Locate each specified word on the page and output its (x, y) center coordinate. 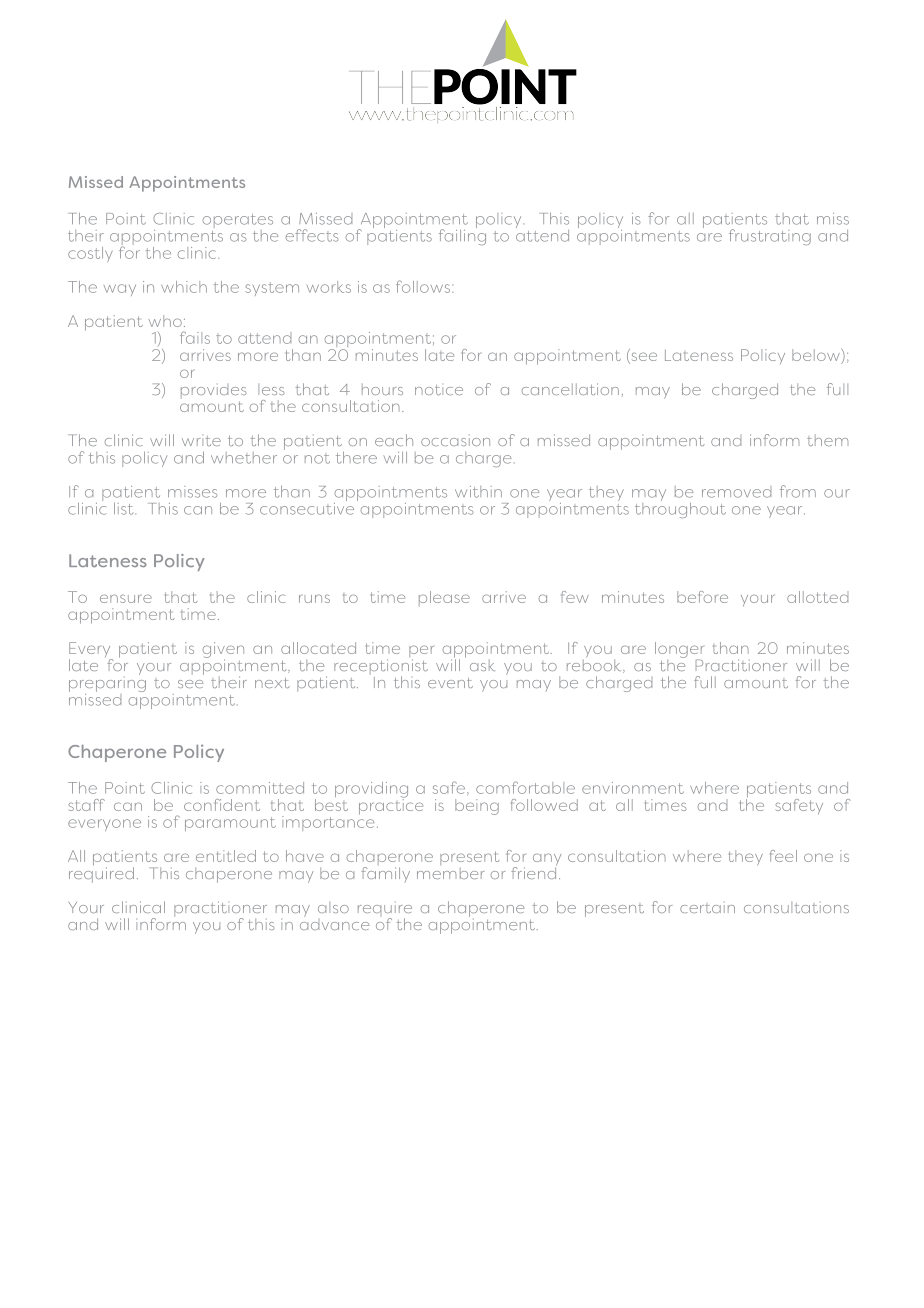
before (702, 597)
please (444, 598)
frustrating (770, 237)
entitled (226, 856)
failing (462, 236)
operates (237, 222)
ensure (126, 598)
